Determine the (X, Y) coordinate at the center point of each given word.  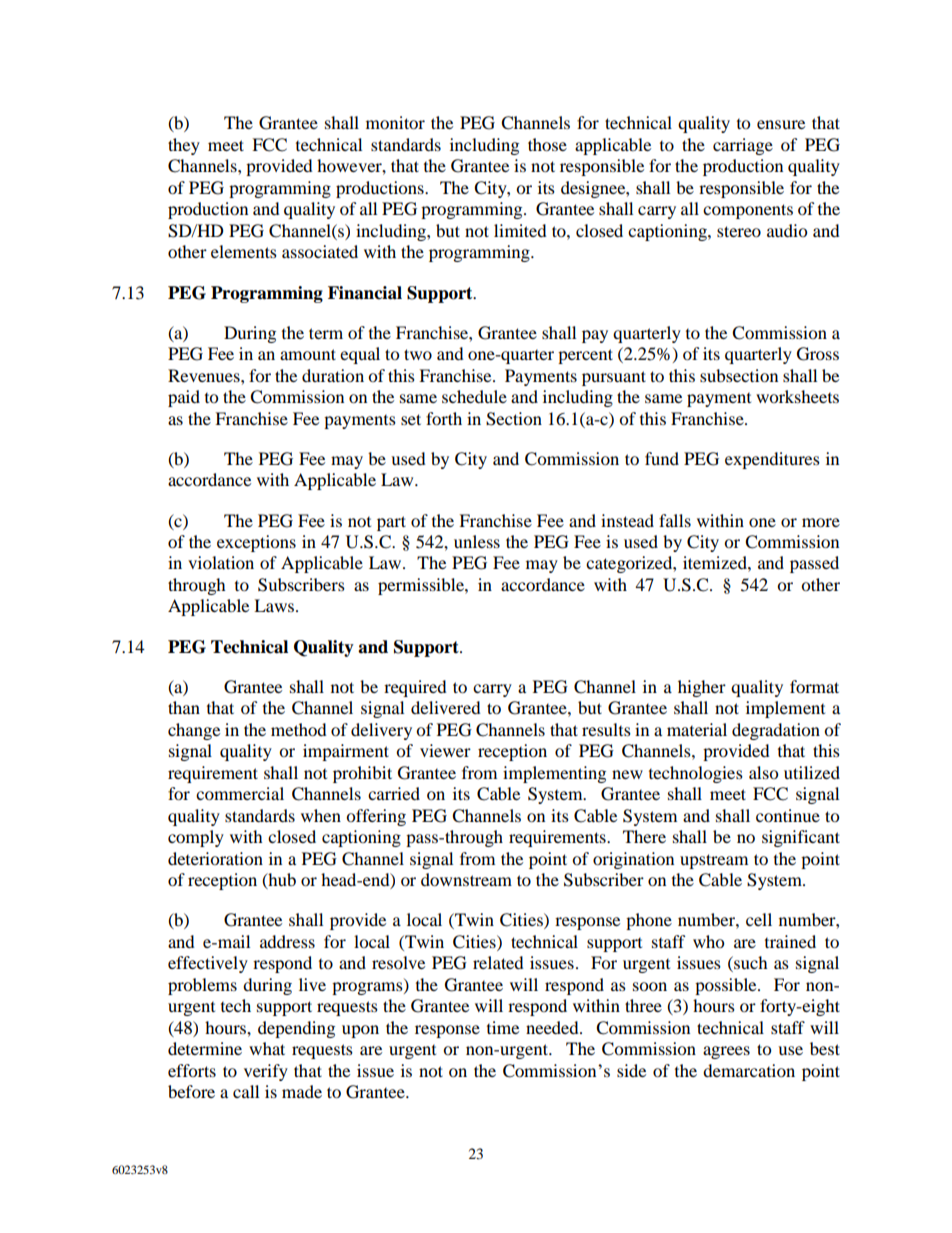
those (547, 144)
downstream (466, 879)
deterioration (215, 858)
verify (266, 1072)
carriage (743, 146)
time (503, 1027)
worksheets (797, 396)
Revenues (205, 375)
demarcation (749, 1070)
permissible (422, 586)
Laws (274, 605)
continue (788, 815)
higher (702, 688)
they (184, 146)
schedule (474, 396)
